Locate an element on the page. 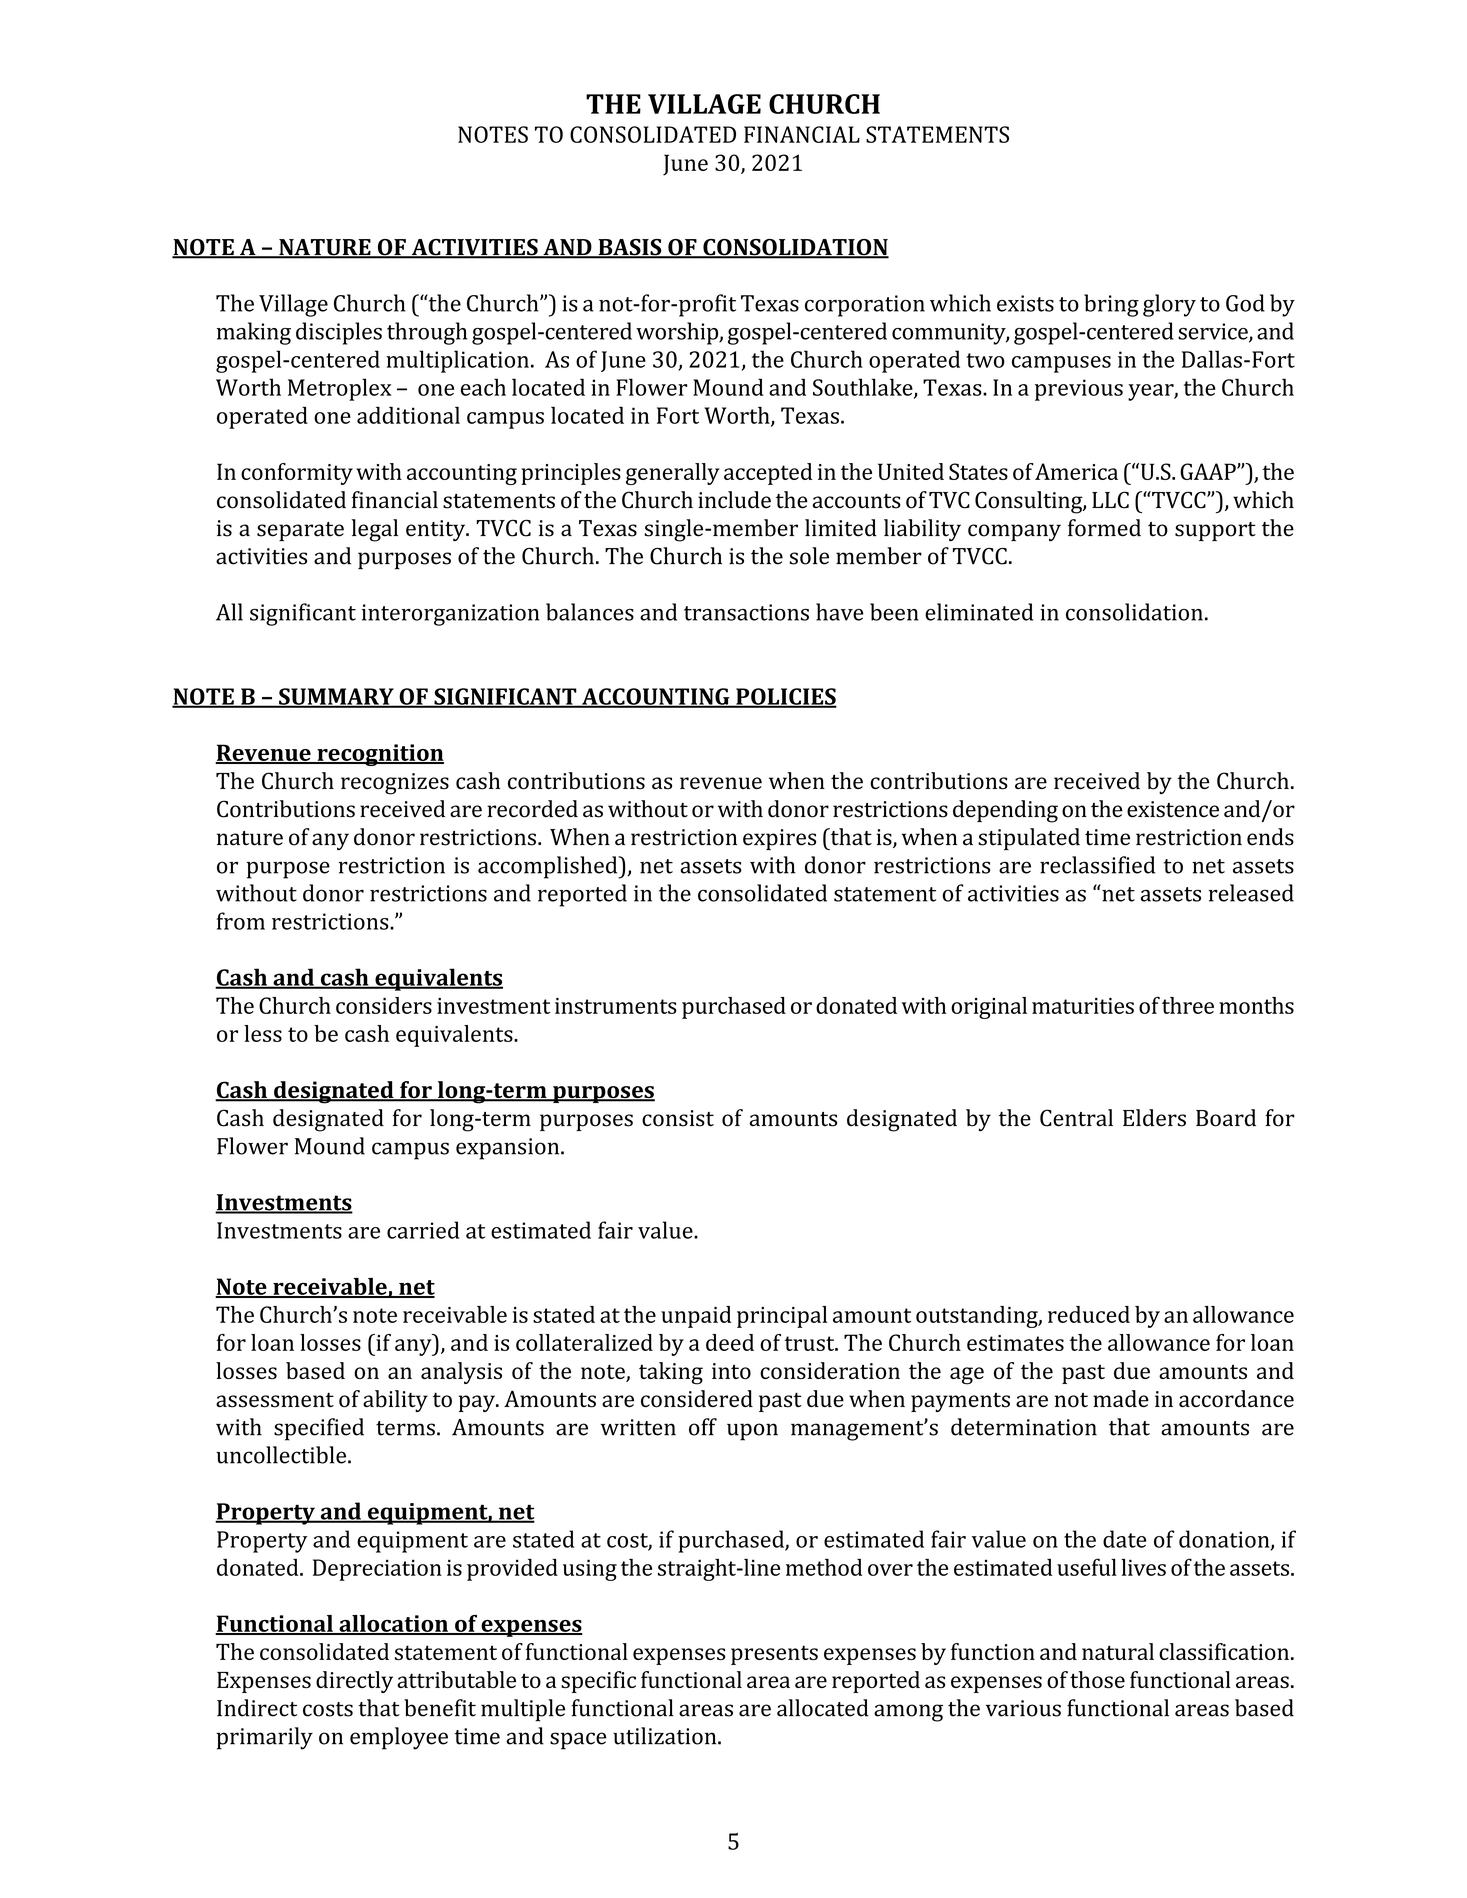 This document has width=1467, height=1898. directly is located at coordinates (354, 1682).
